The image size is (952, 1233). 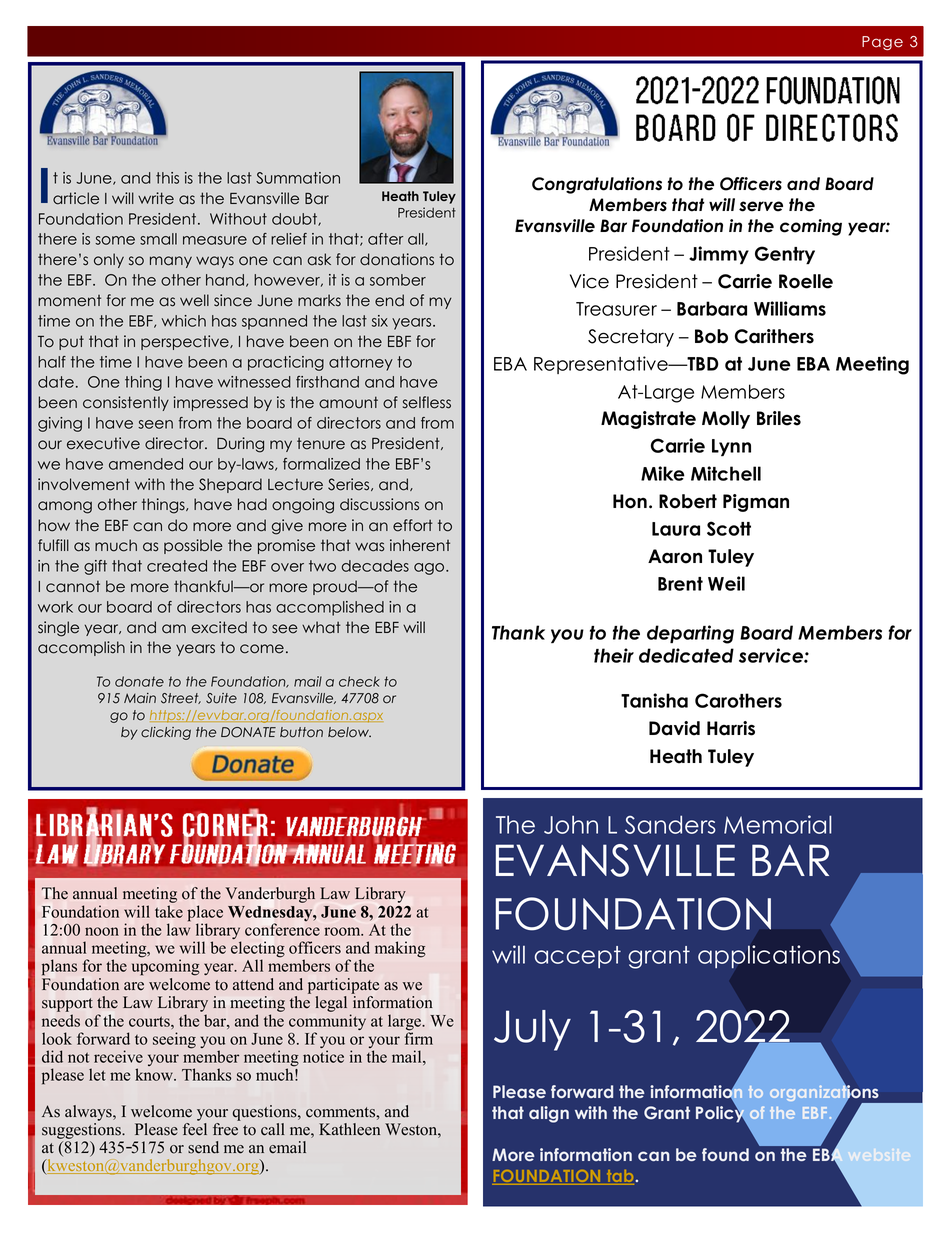 I want to click on Memorial, so click(x=778, y=824).
